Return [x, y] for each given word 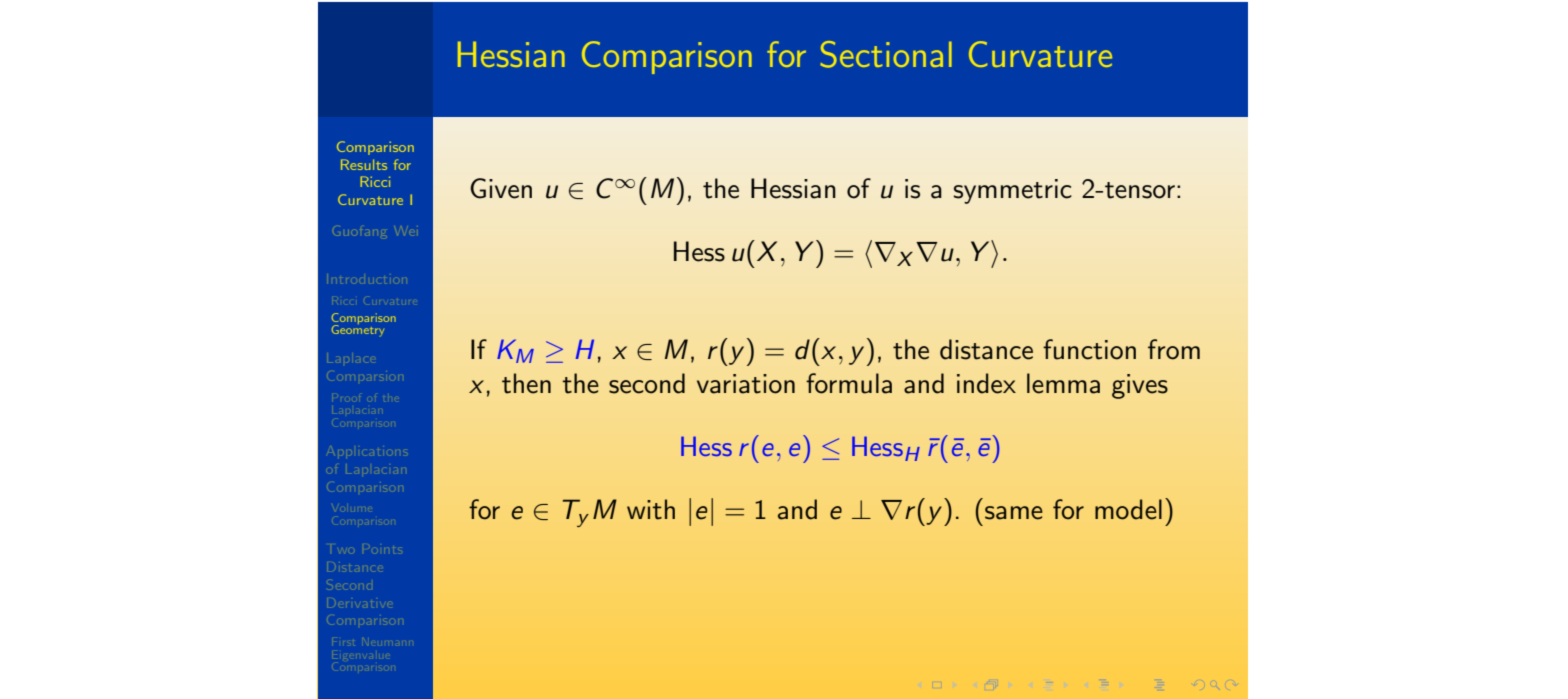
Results [364, 164]
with [651, 509]
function [1089, 349]
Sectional [886, 54]
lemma [1063, 383]
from [1174, 349]
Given [501, 188]
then [526, 383]
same [1014, 513]
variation [746, 384]
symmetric [1012, 191]
